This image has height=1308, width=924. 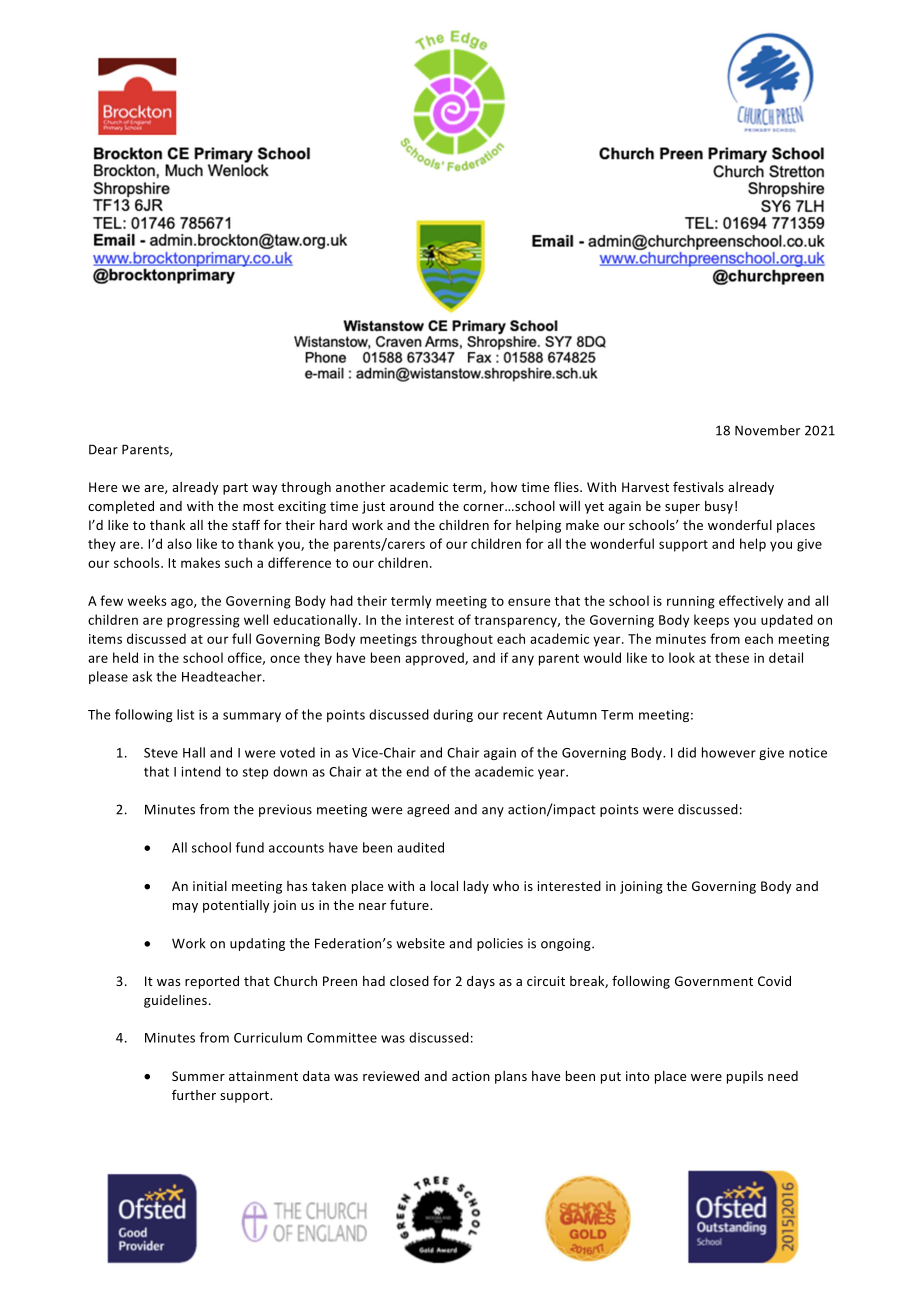 What do you see at coordinates (444, 886) in the image?
I see `local` at bounding box center [444, 886].
